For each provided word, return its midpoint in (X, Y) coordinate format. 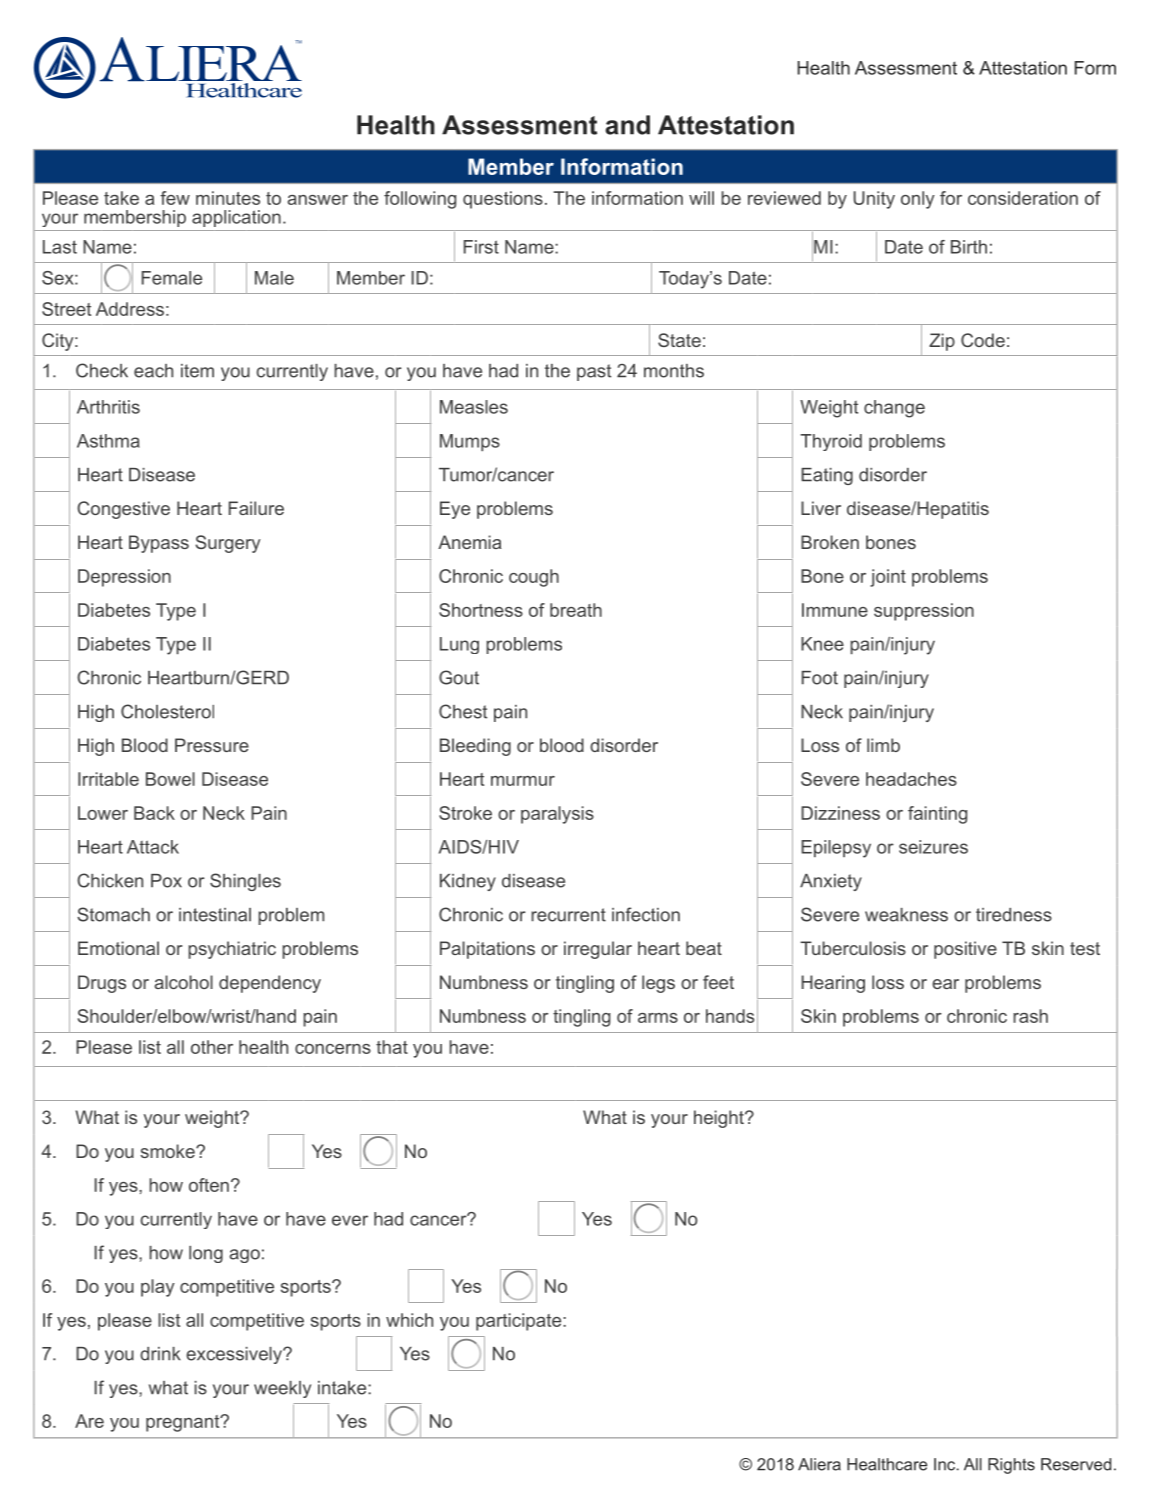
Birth (969, 247)
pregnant (184, 1423)
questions (503, 200)
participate (520, 1322)
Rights (1011, 1466)
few (175, 198)
